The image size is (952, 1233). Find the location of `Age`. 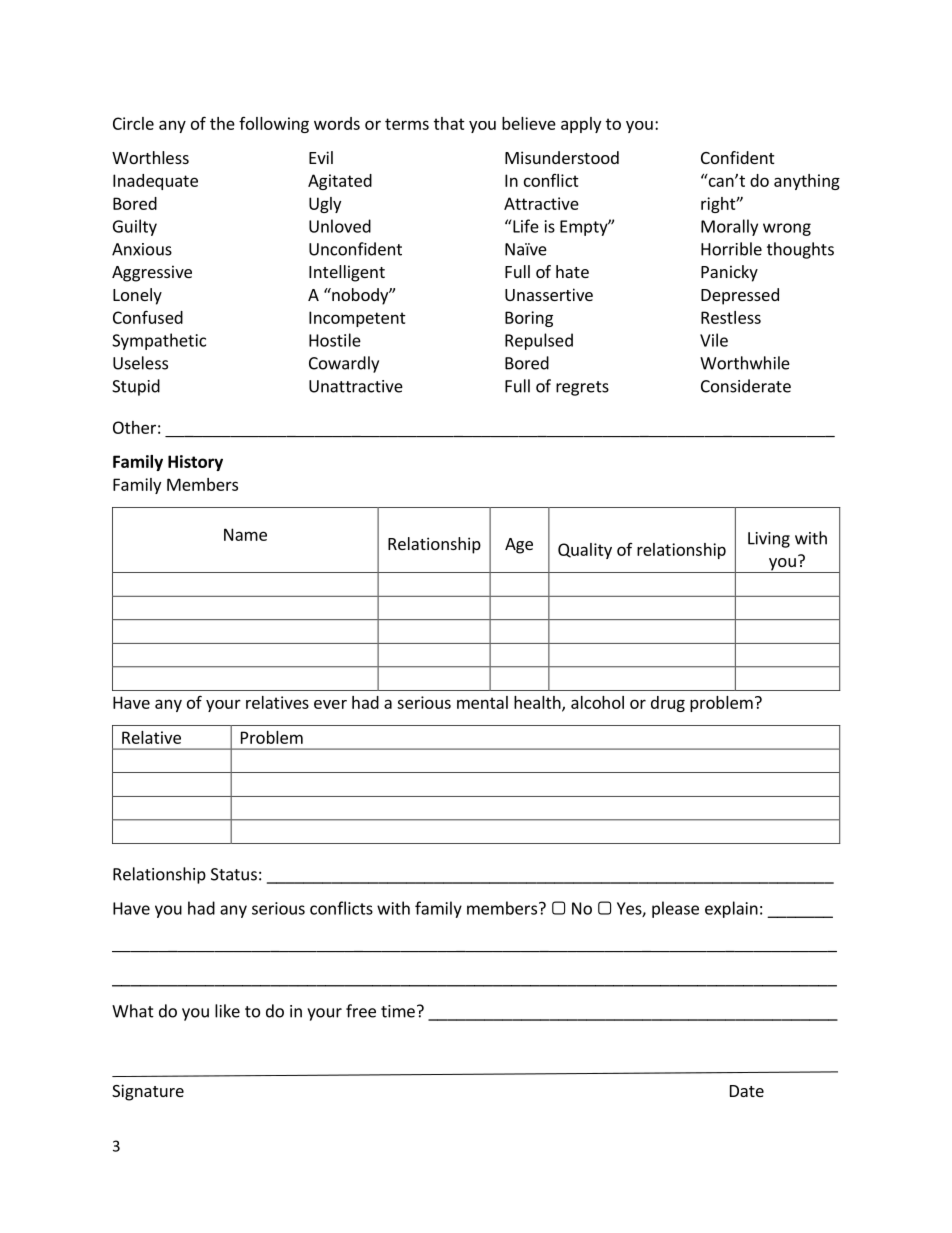

Age is located at coordinates (519, 546).
